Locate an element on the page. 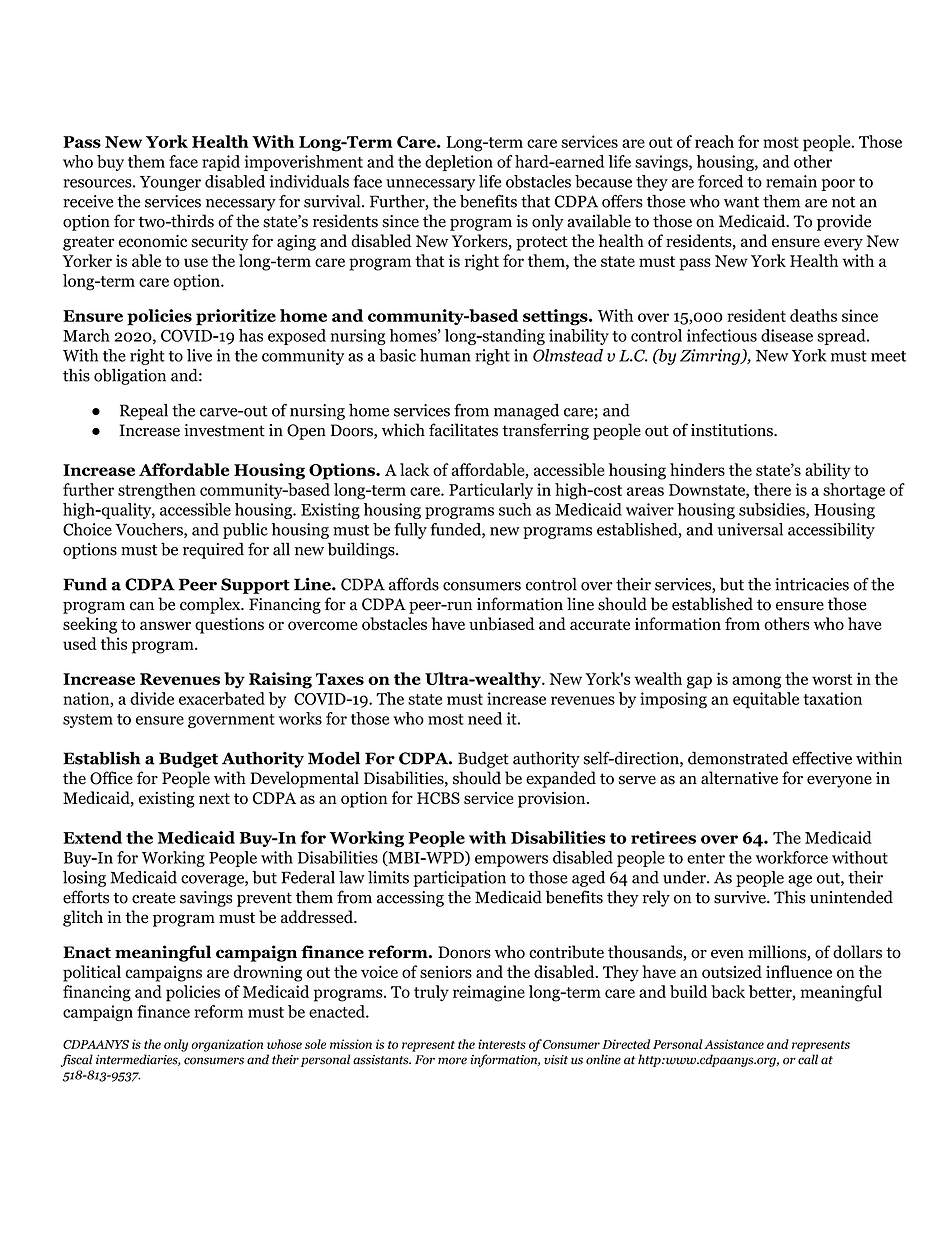 This image has height=1233, width=952. disease is located at coordinates (787, 335).
